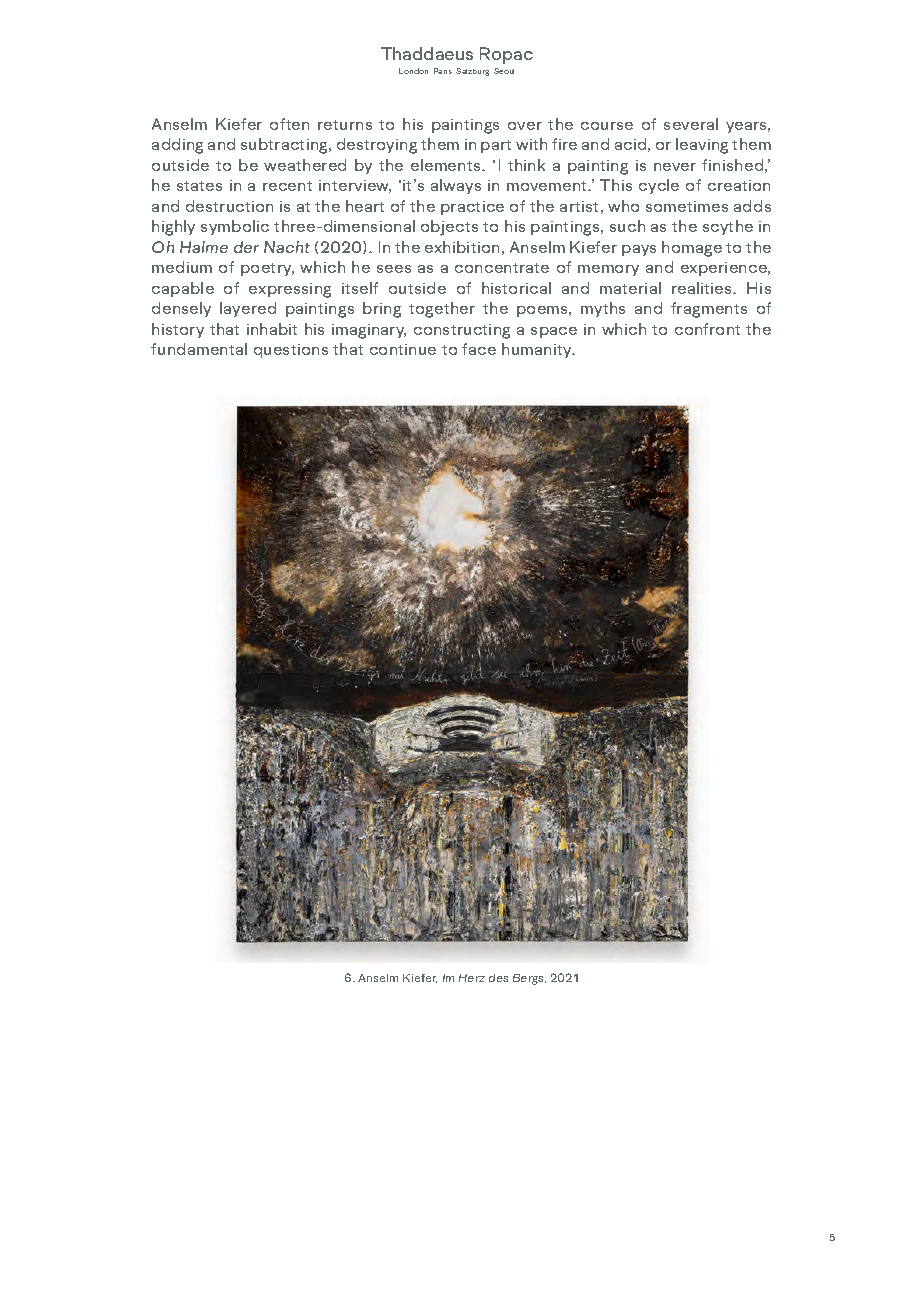 Image resolution: width=924 pixels, height=1308 pixels. Describe the element at coordinates (291, 351) in the page. I see `questions` at that location.
